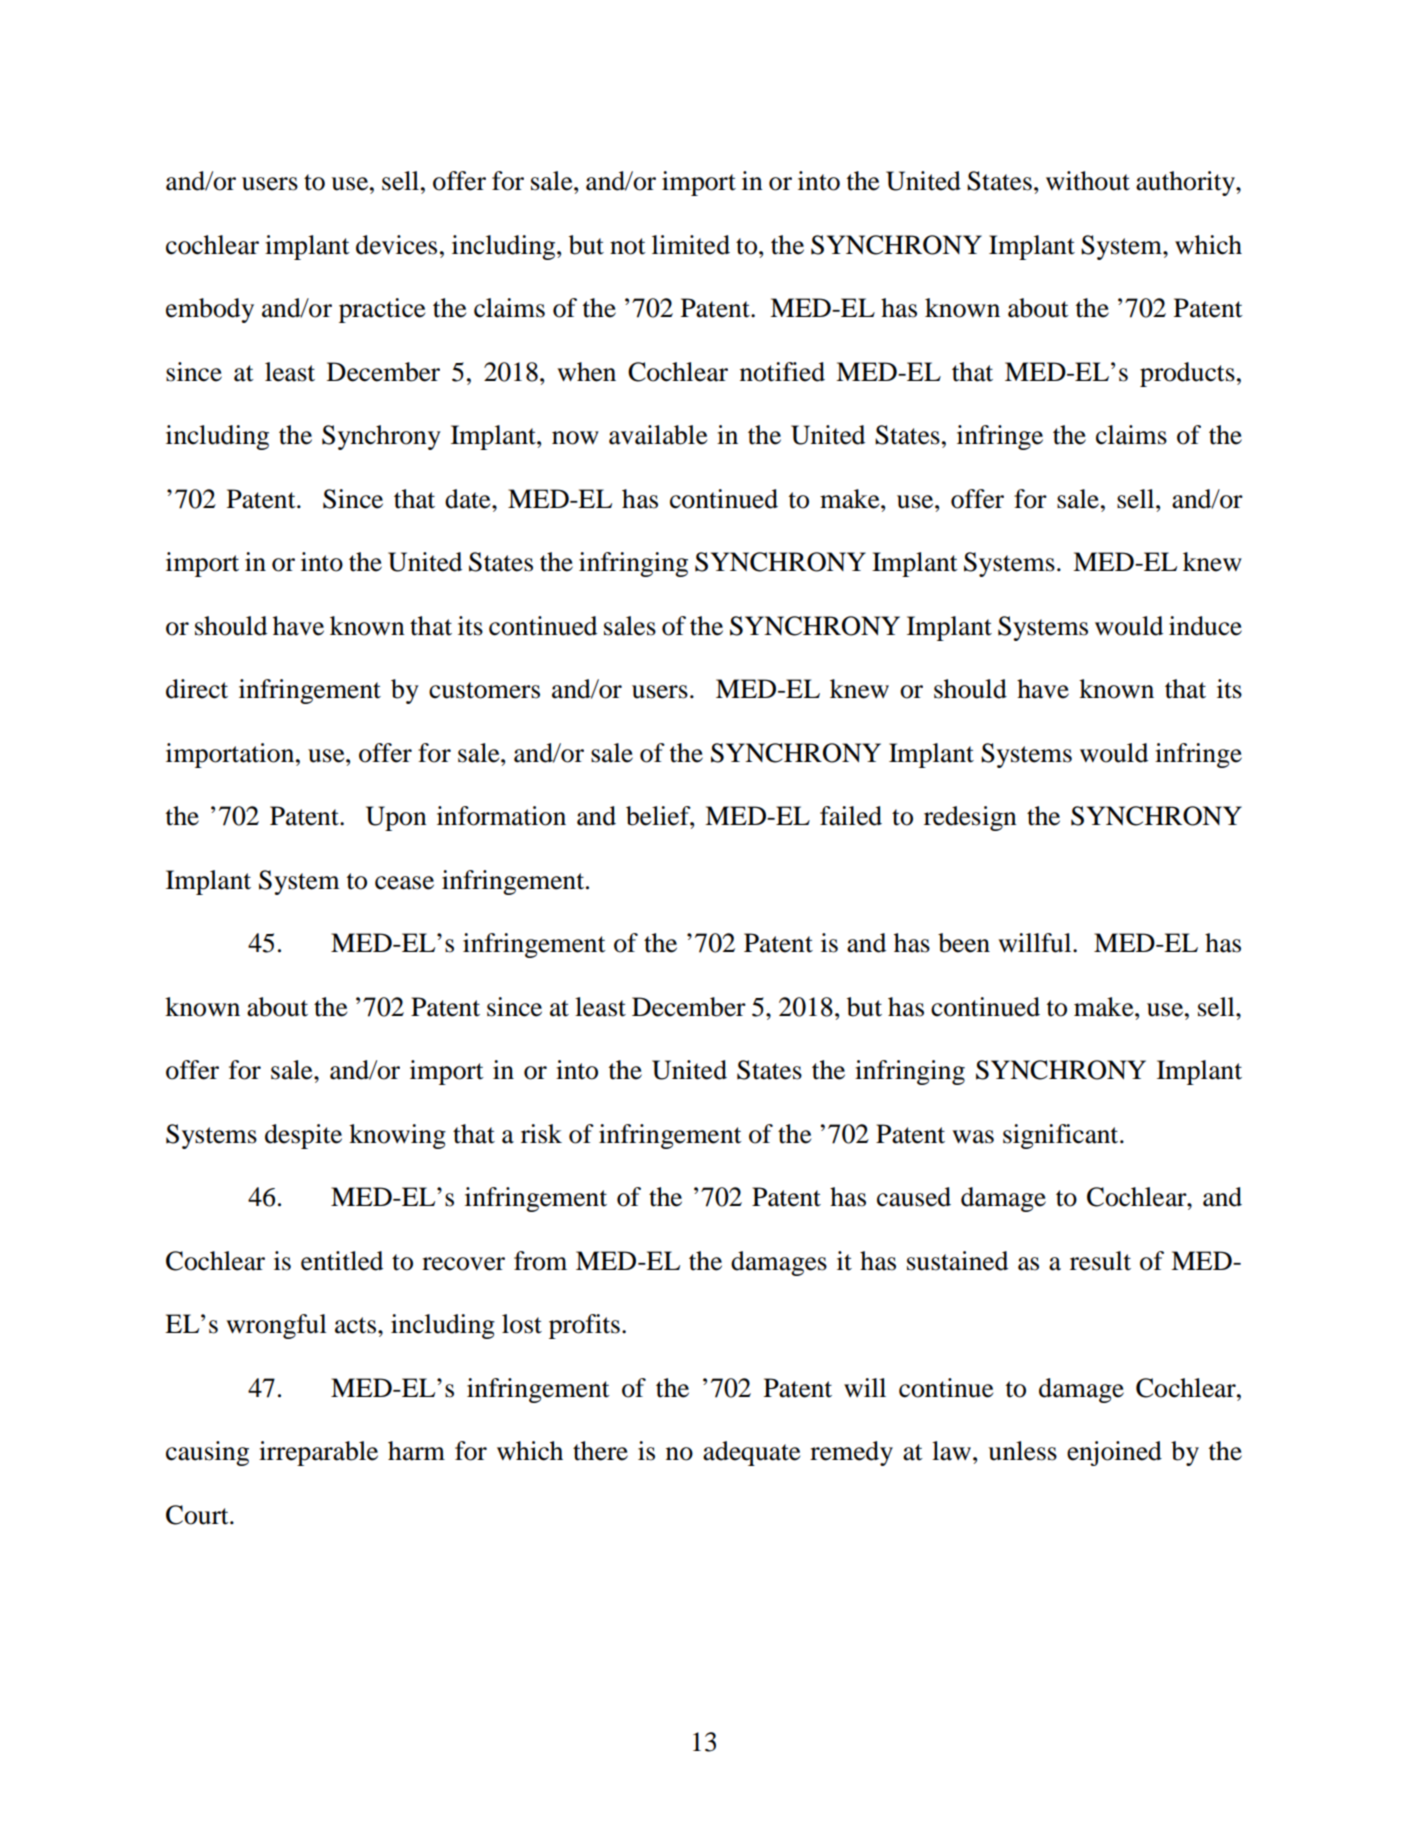 Image resolution: width=1408 pixels, height=1822 pixels. I want to click on without, so click(1088, 181).
